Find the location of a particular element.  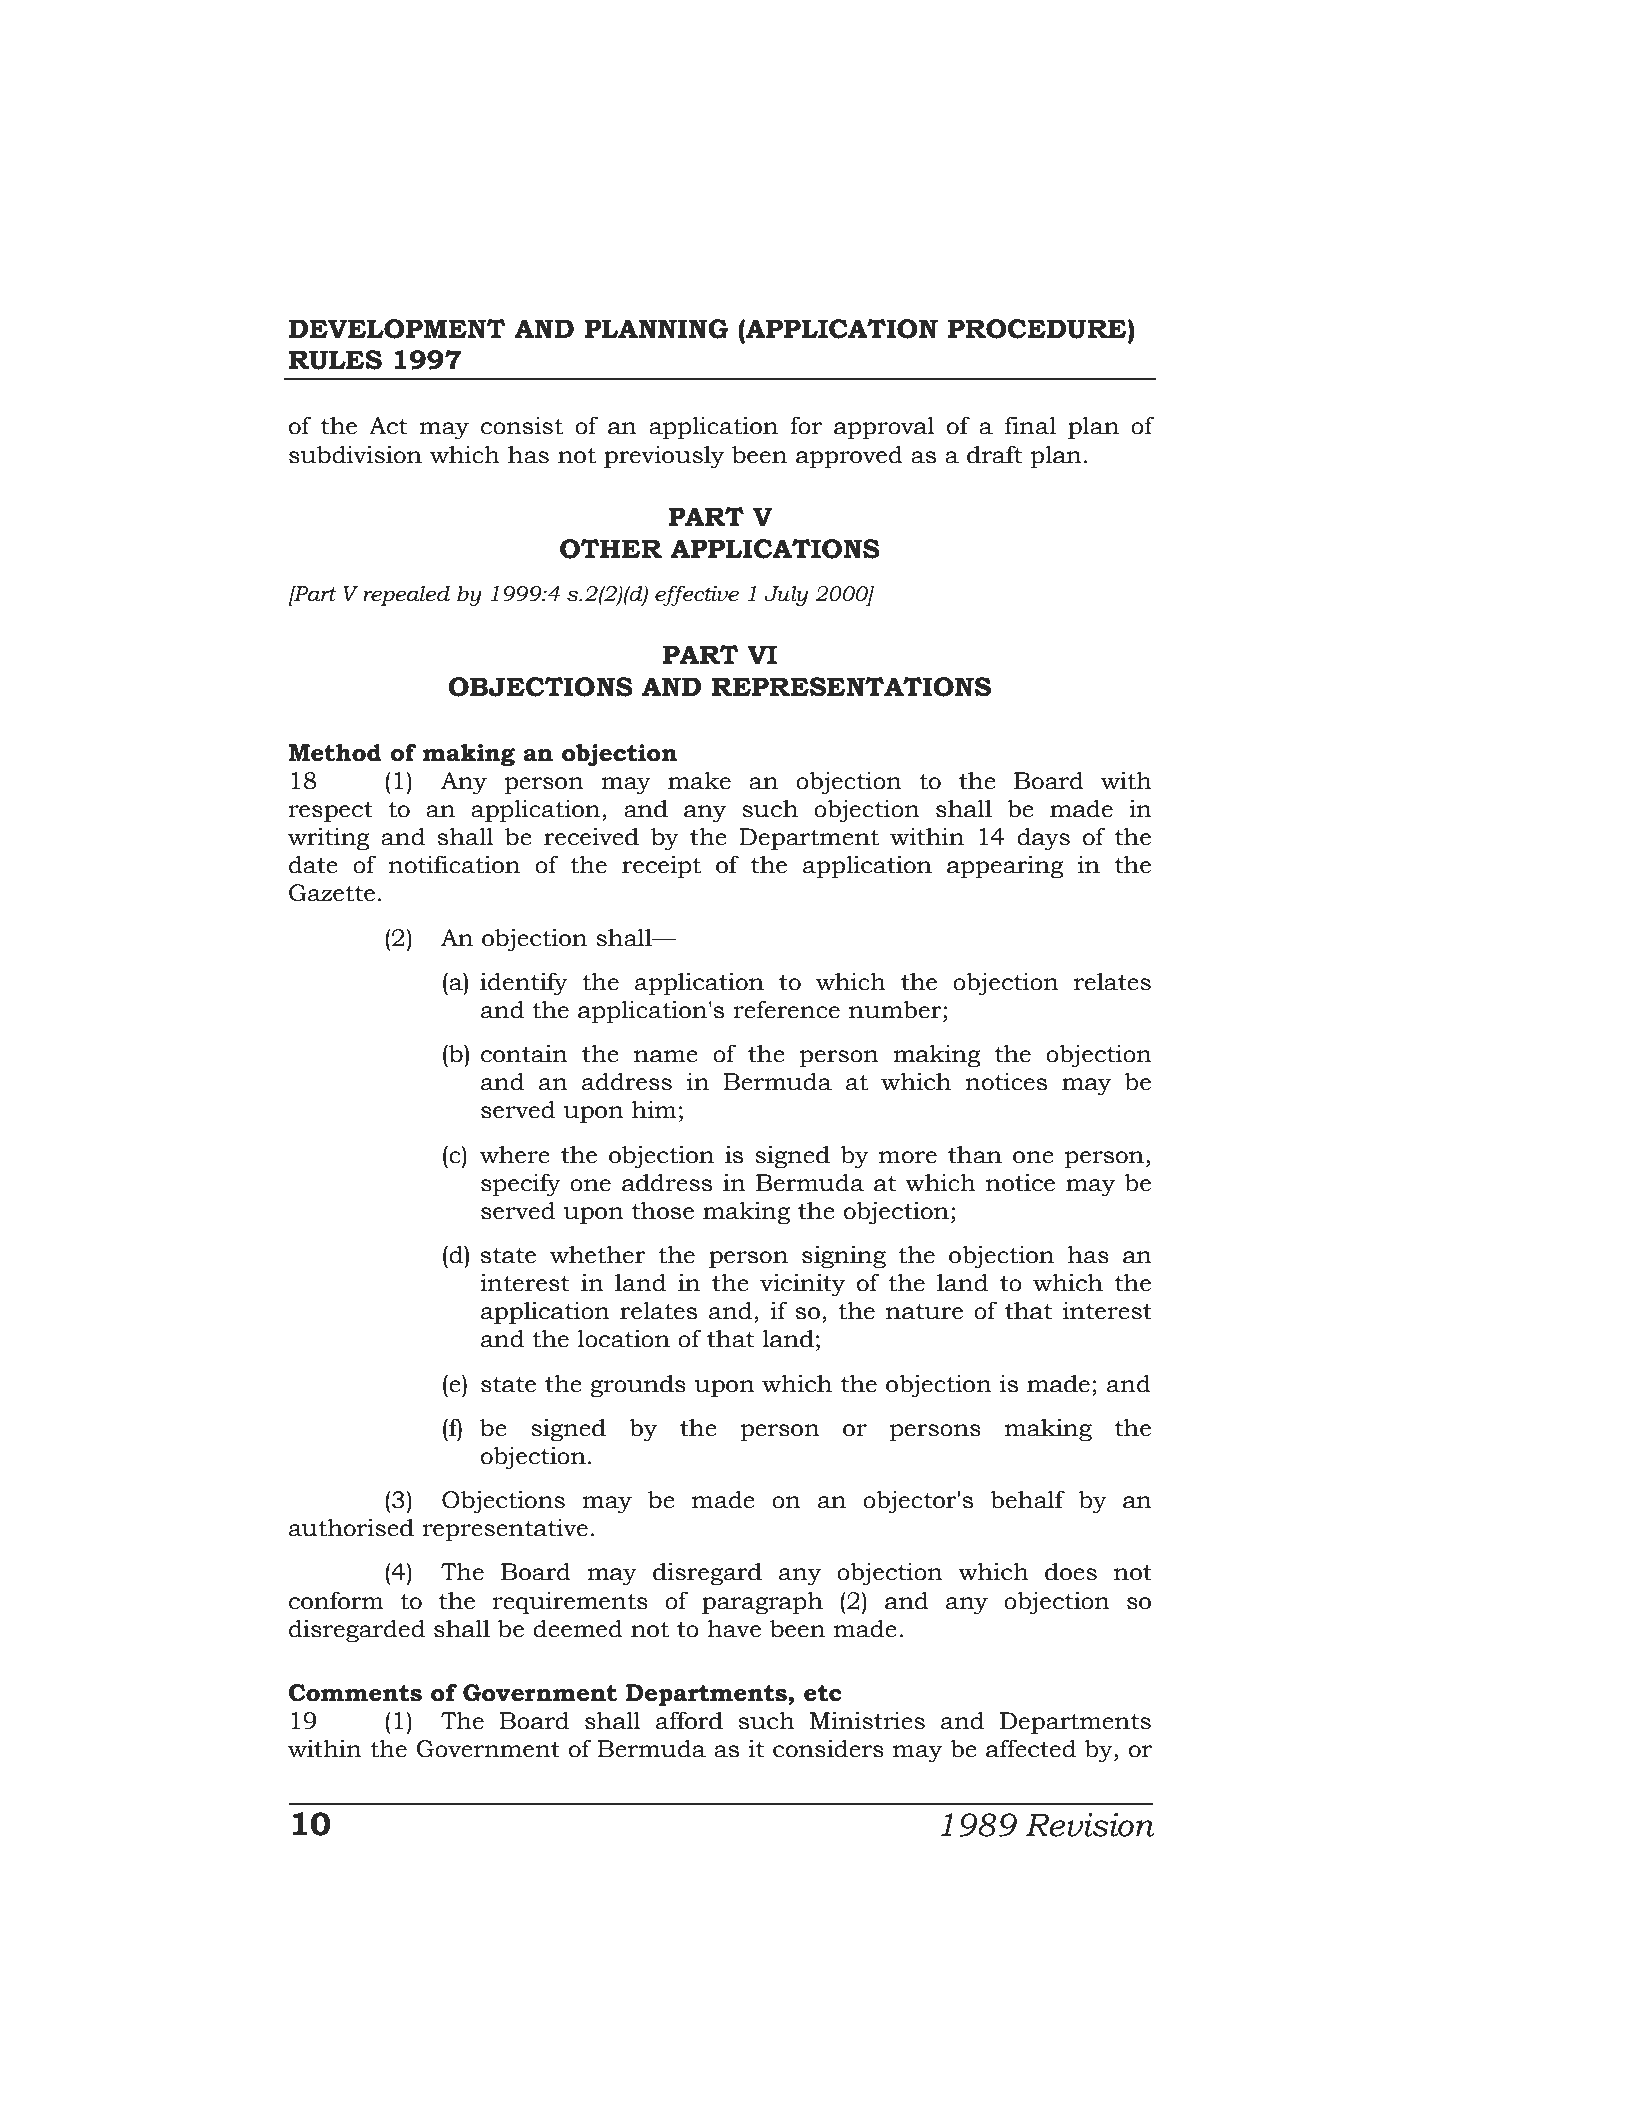

Comments is located at coordinates (355, 1693).
